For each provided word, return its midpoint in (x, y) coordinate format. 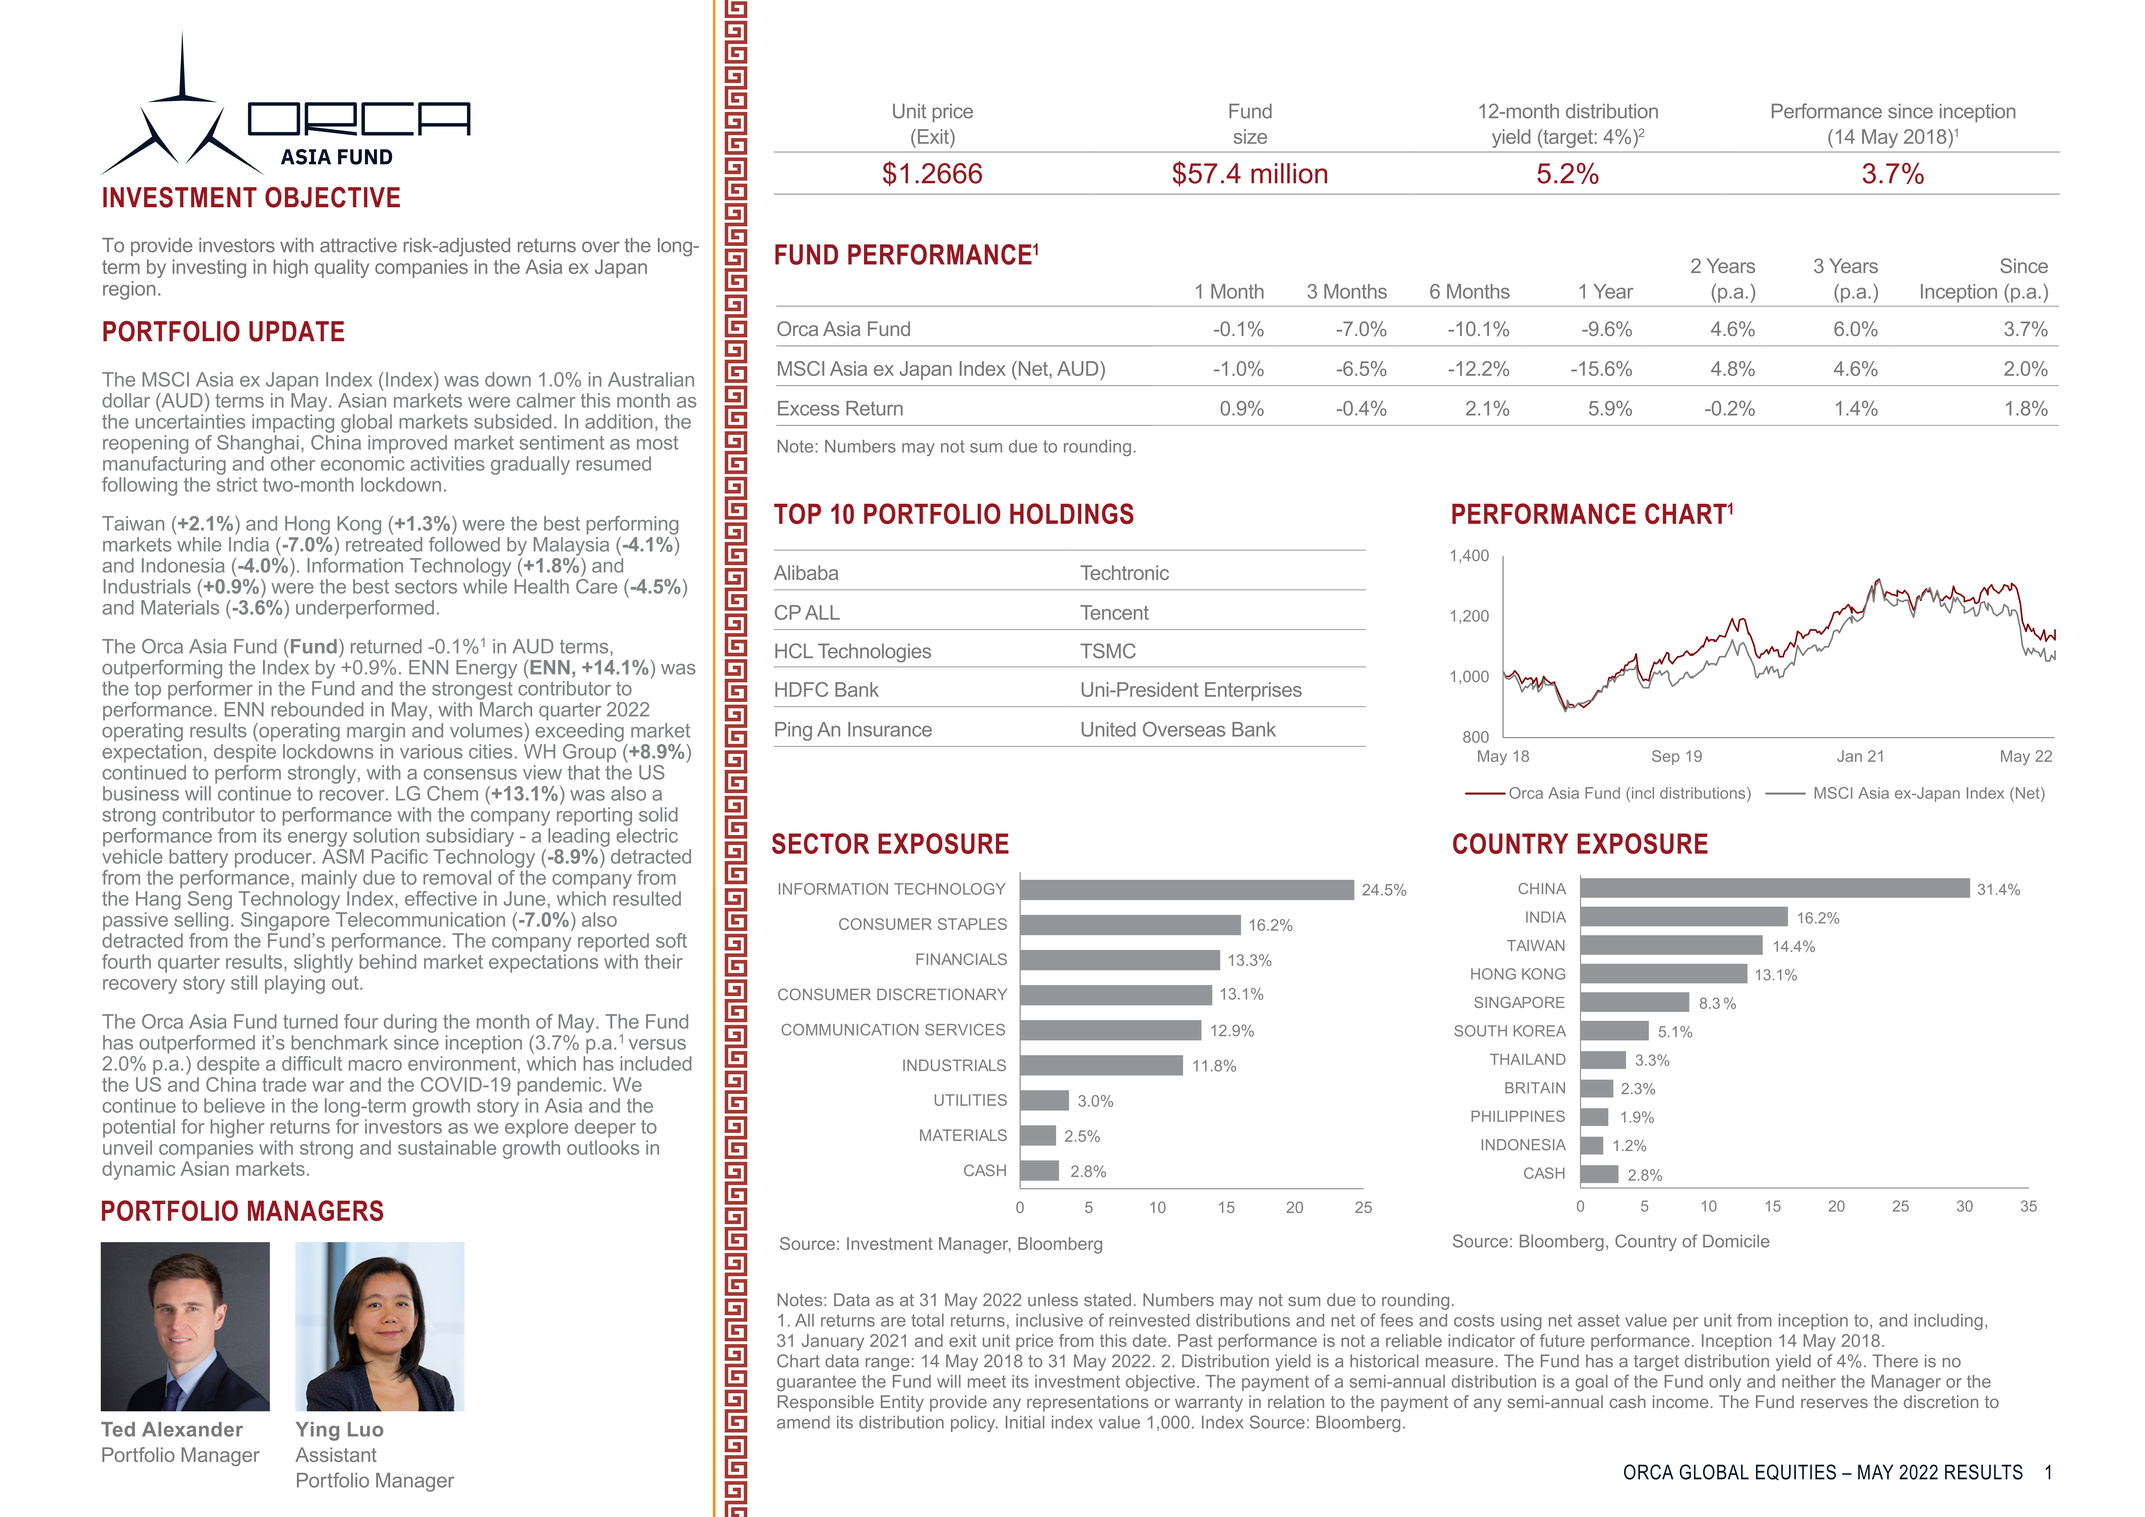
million (1289, 173)
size (1250, 136)
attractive (358, 245)
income (1680, 1401)
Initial (1025, 1422)
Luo (365, 1429)
